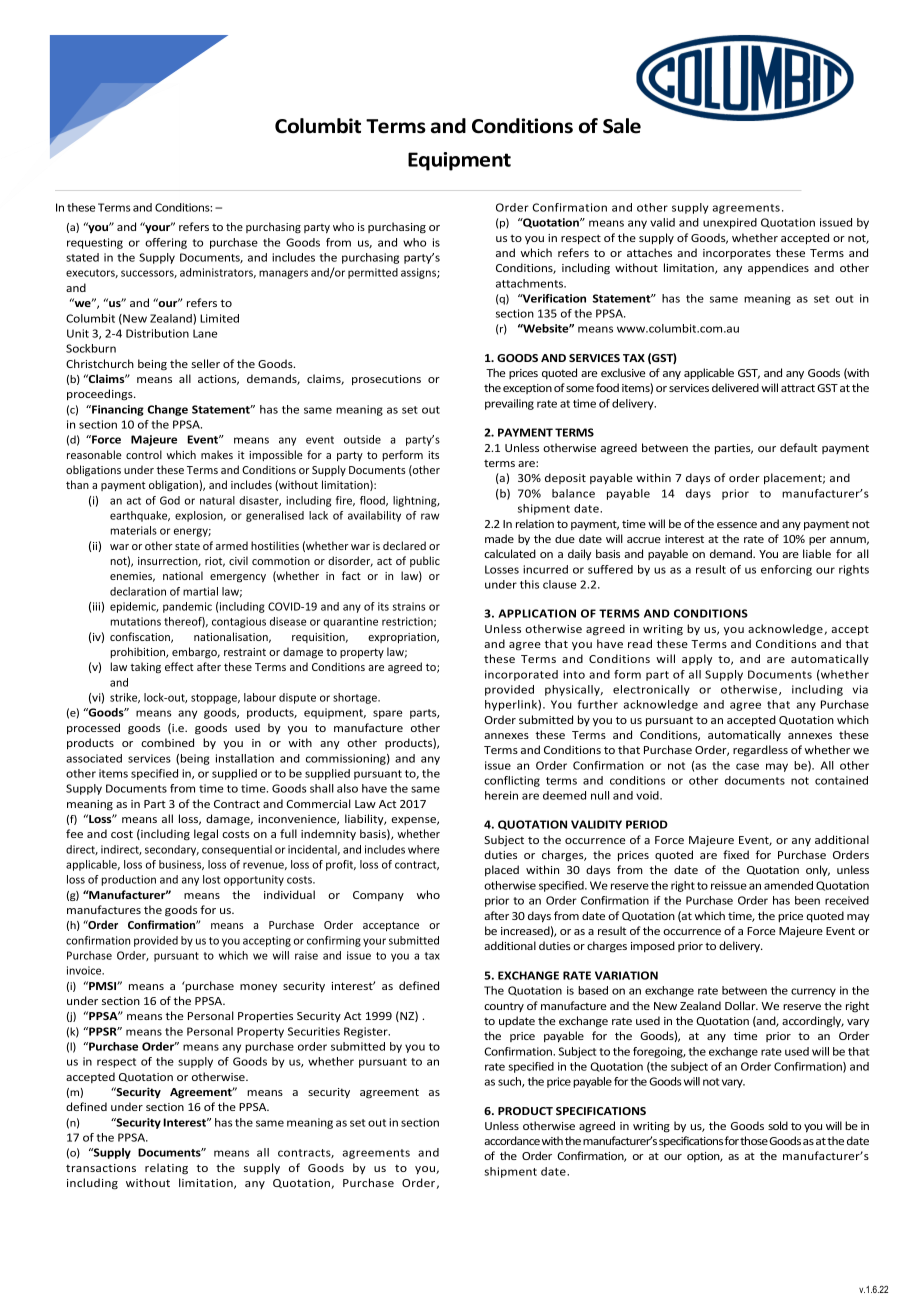 Image resolution: width=924 pixels, height=1308 pixels. Describe the element at coordinates (512, 1140) in the document. I see `accordance` at that location.
